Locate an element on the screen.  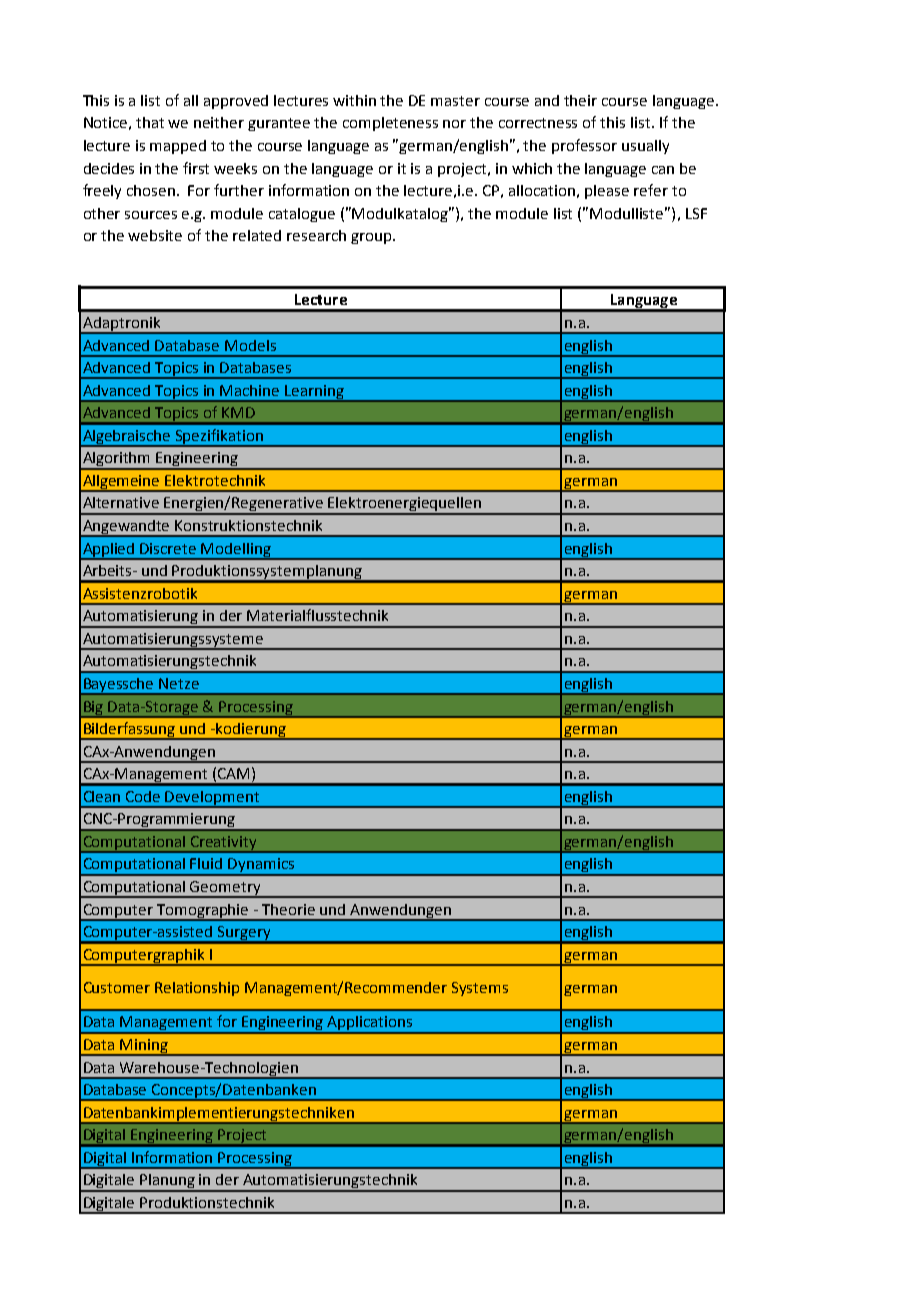
Code is located at coordinates (143, 796).
